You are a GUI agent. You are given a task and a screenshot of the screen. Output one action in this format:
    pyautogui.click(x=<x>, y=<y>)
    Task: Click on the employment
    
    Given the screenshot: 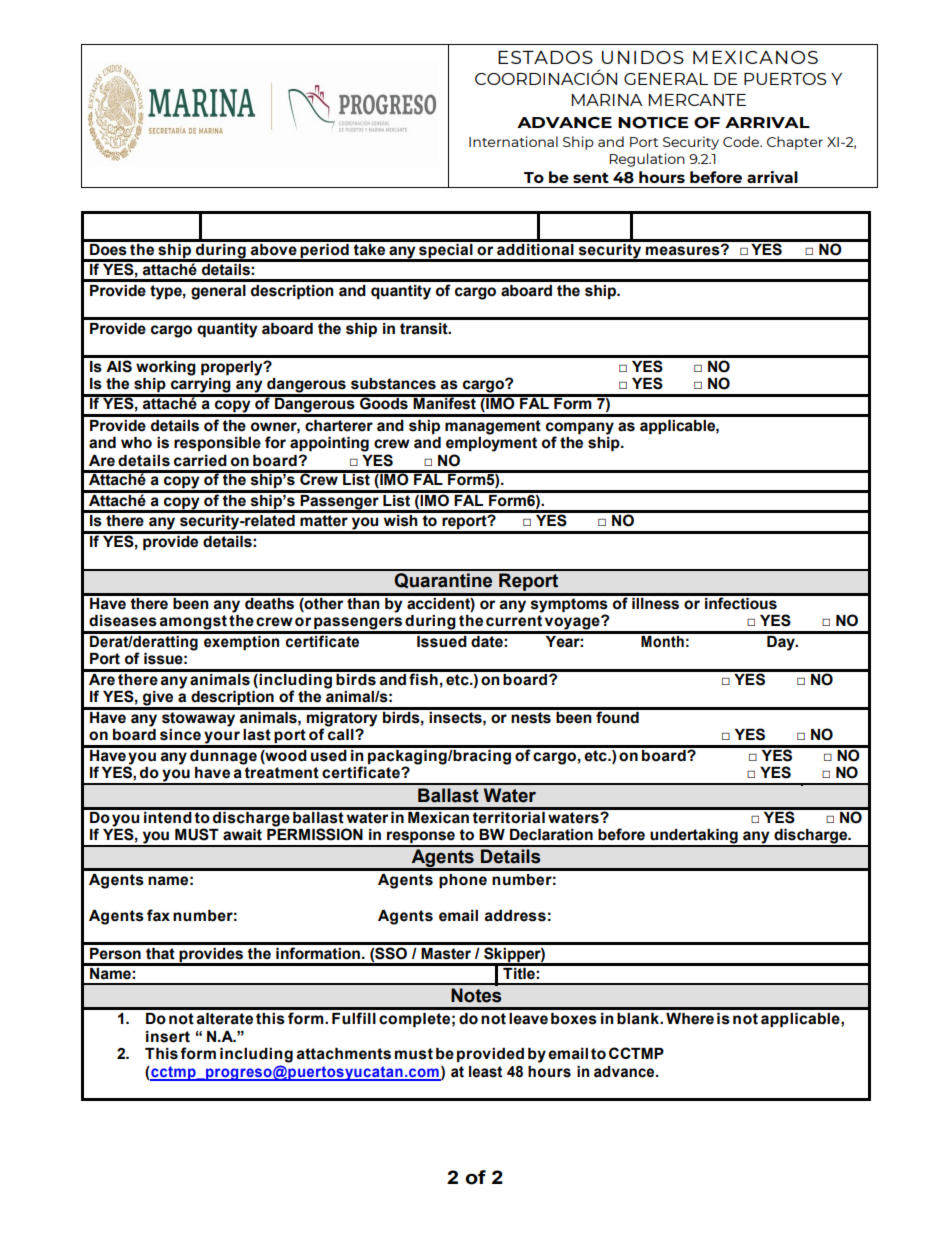 What is the action you would take?
    pyautogui.click(x=491, y=444)
